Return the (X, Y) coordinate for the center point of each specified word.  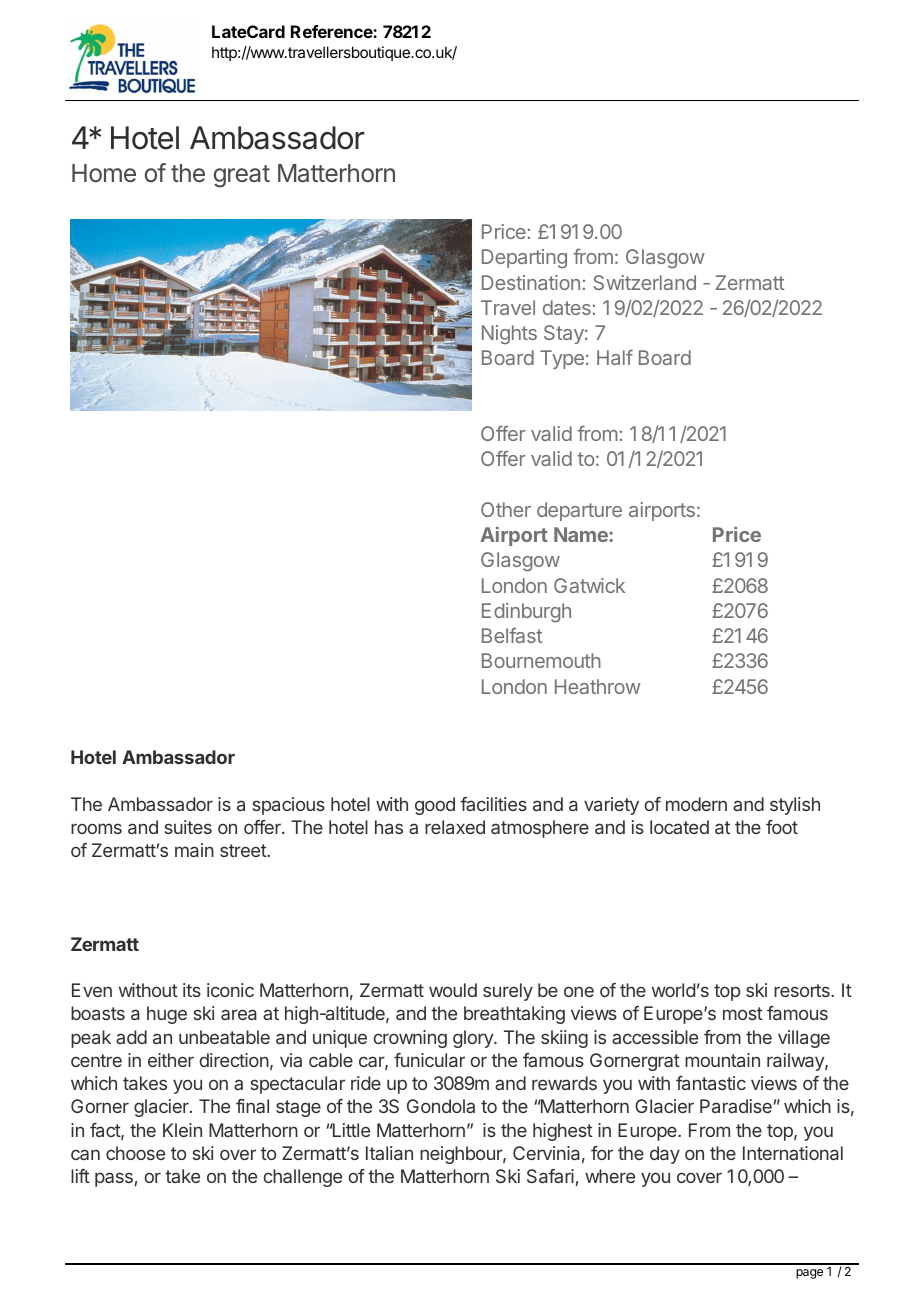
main (194, 850)
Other (506, 509)
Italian (389, 1153)
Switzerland (644, 282)
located (679, 827)
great (242, 176)
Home (104, 173)
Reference (332, 31)
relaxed (455, 827)
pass (114, 1179)
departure (579, 511)
